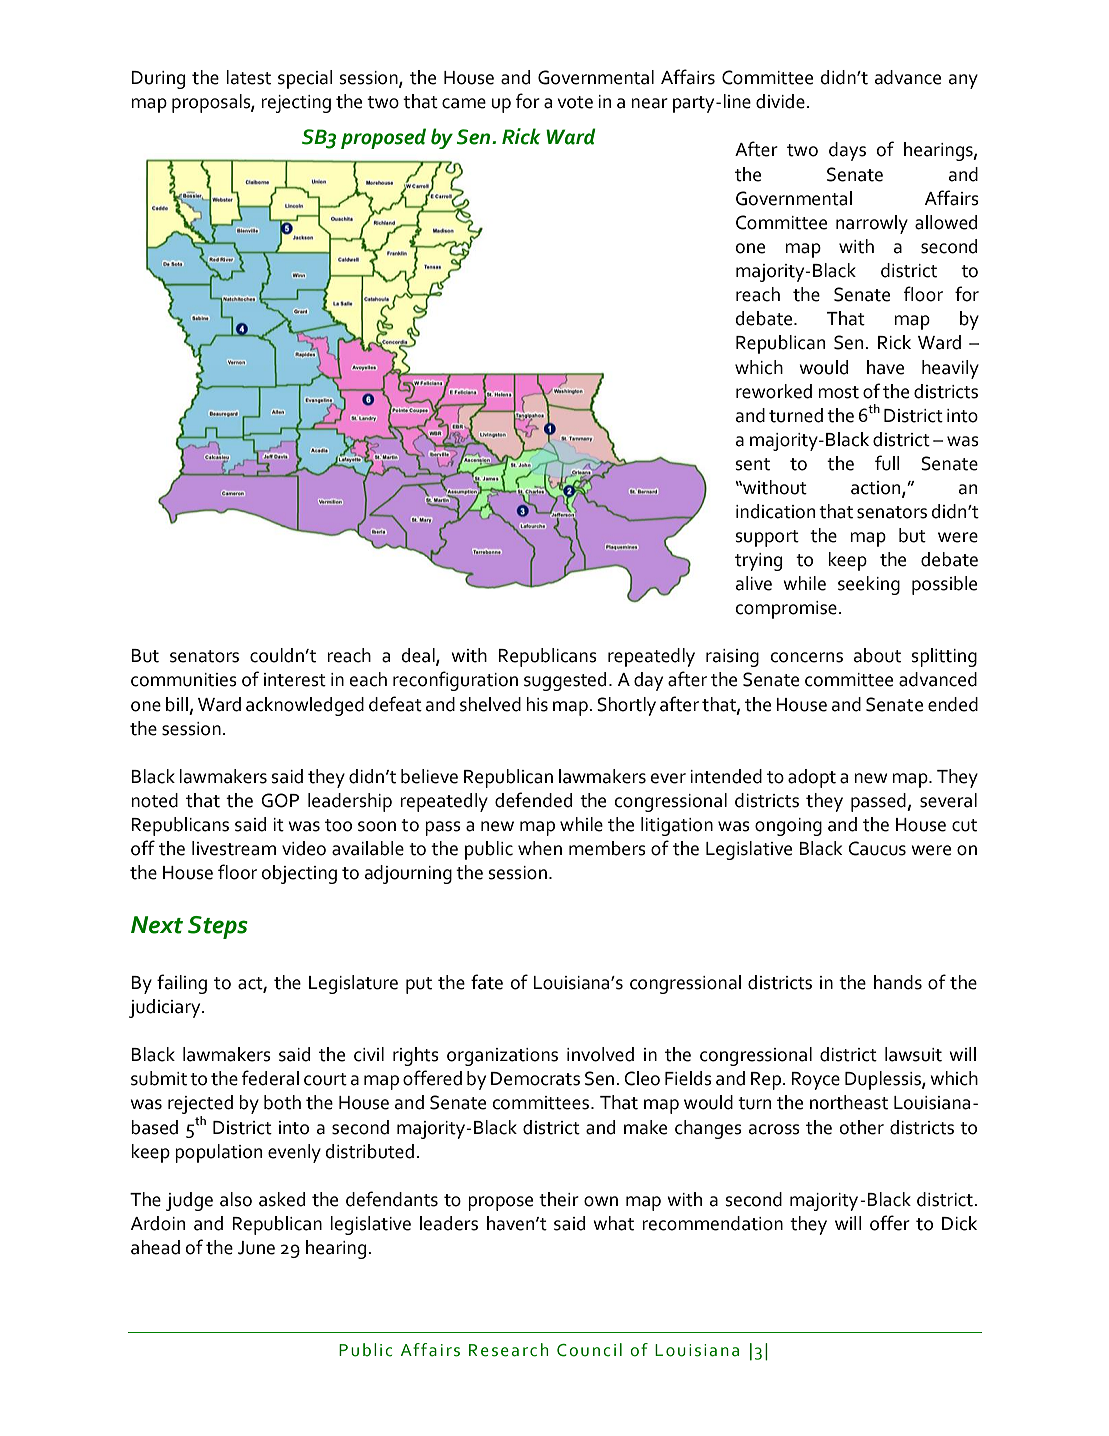 The height and width of the page is (1436, 1109). What do you see at coordinates (847, 151) in the page?
I see `days` at bounding box center [847, 151].
